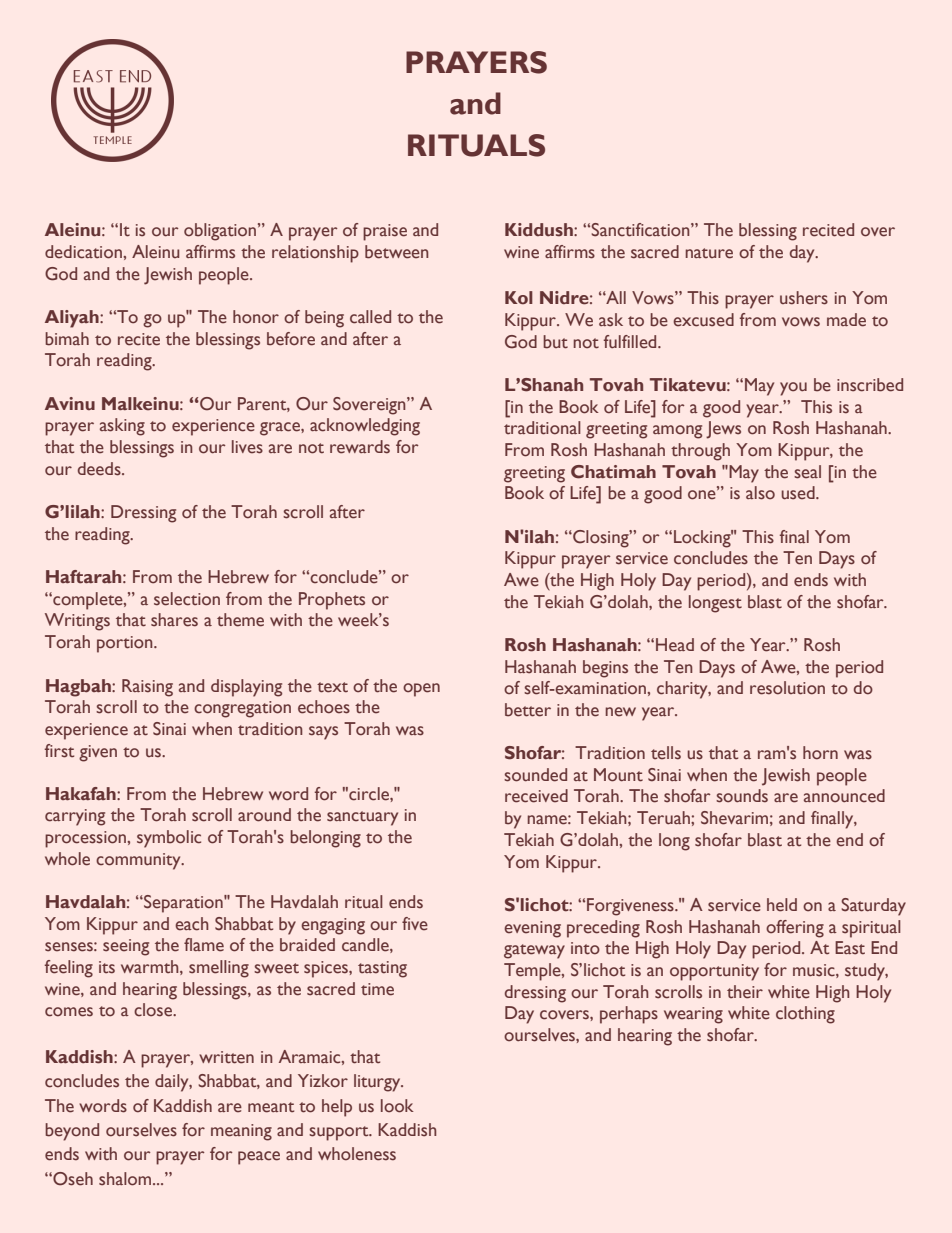 The image size is (952, 1233). Describe the element at coordinates (709, 253) in the screenshot. I see `nature` at that location.
